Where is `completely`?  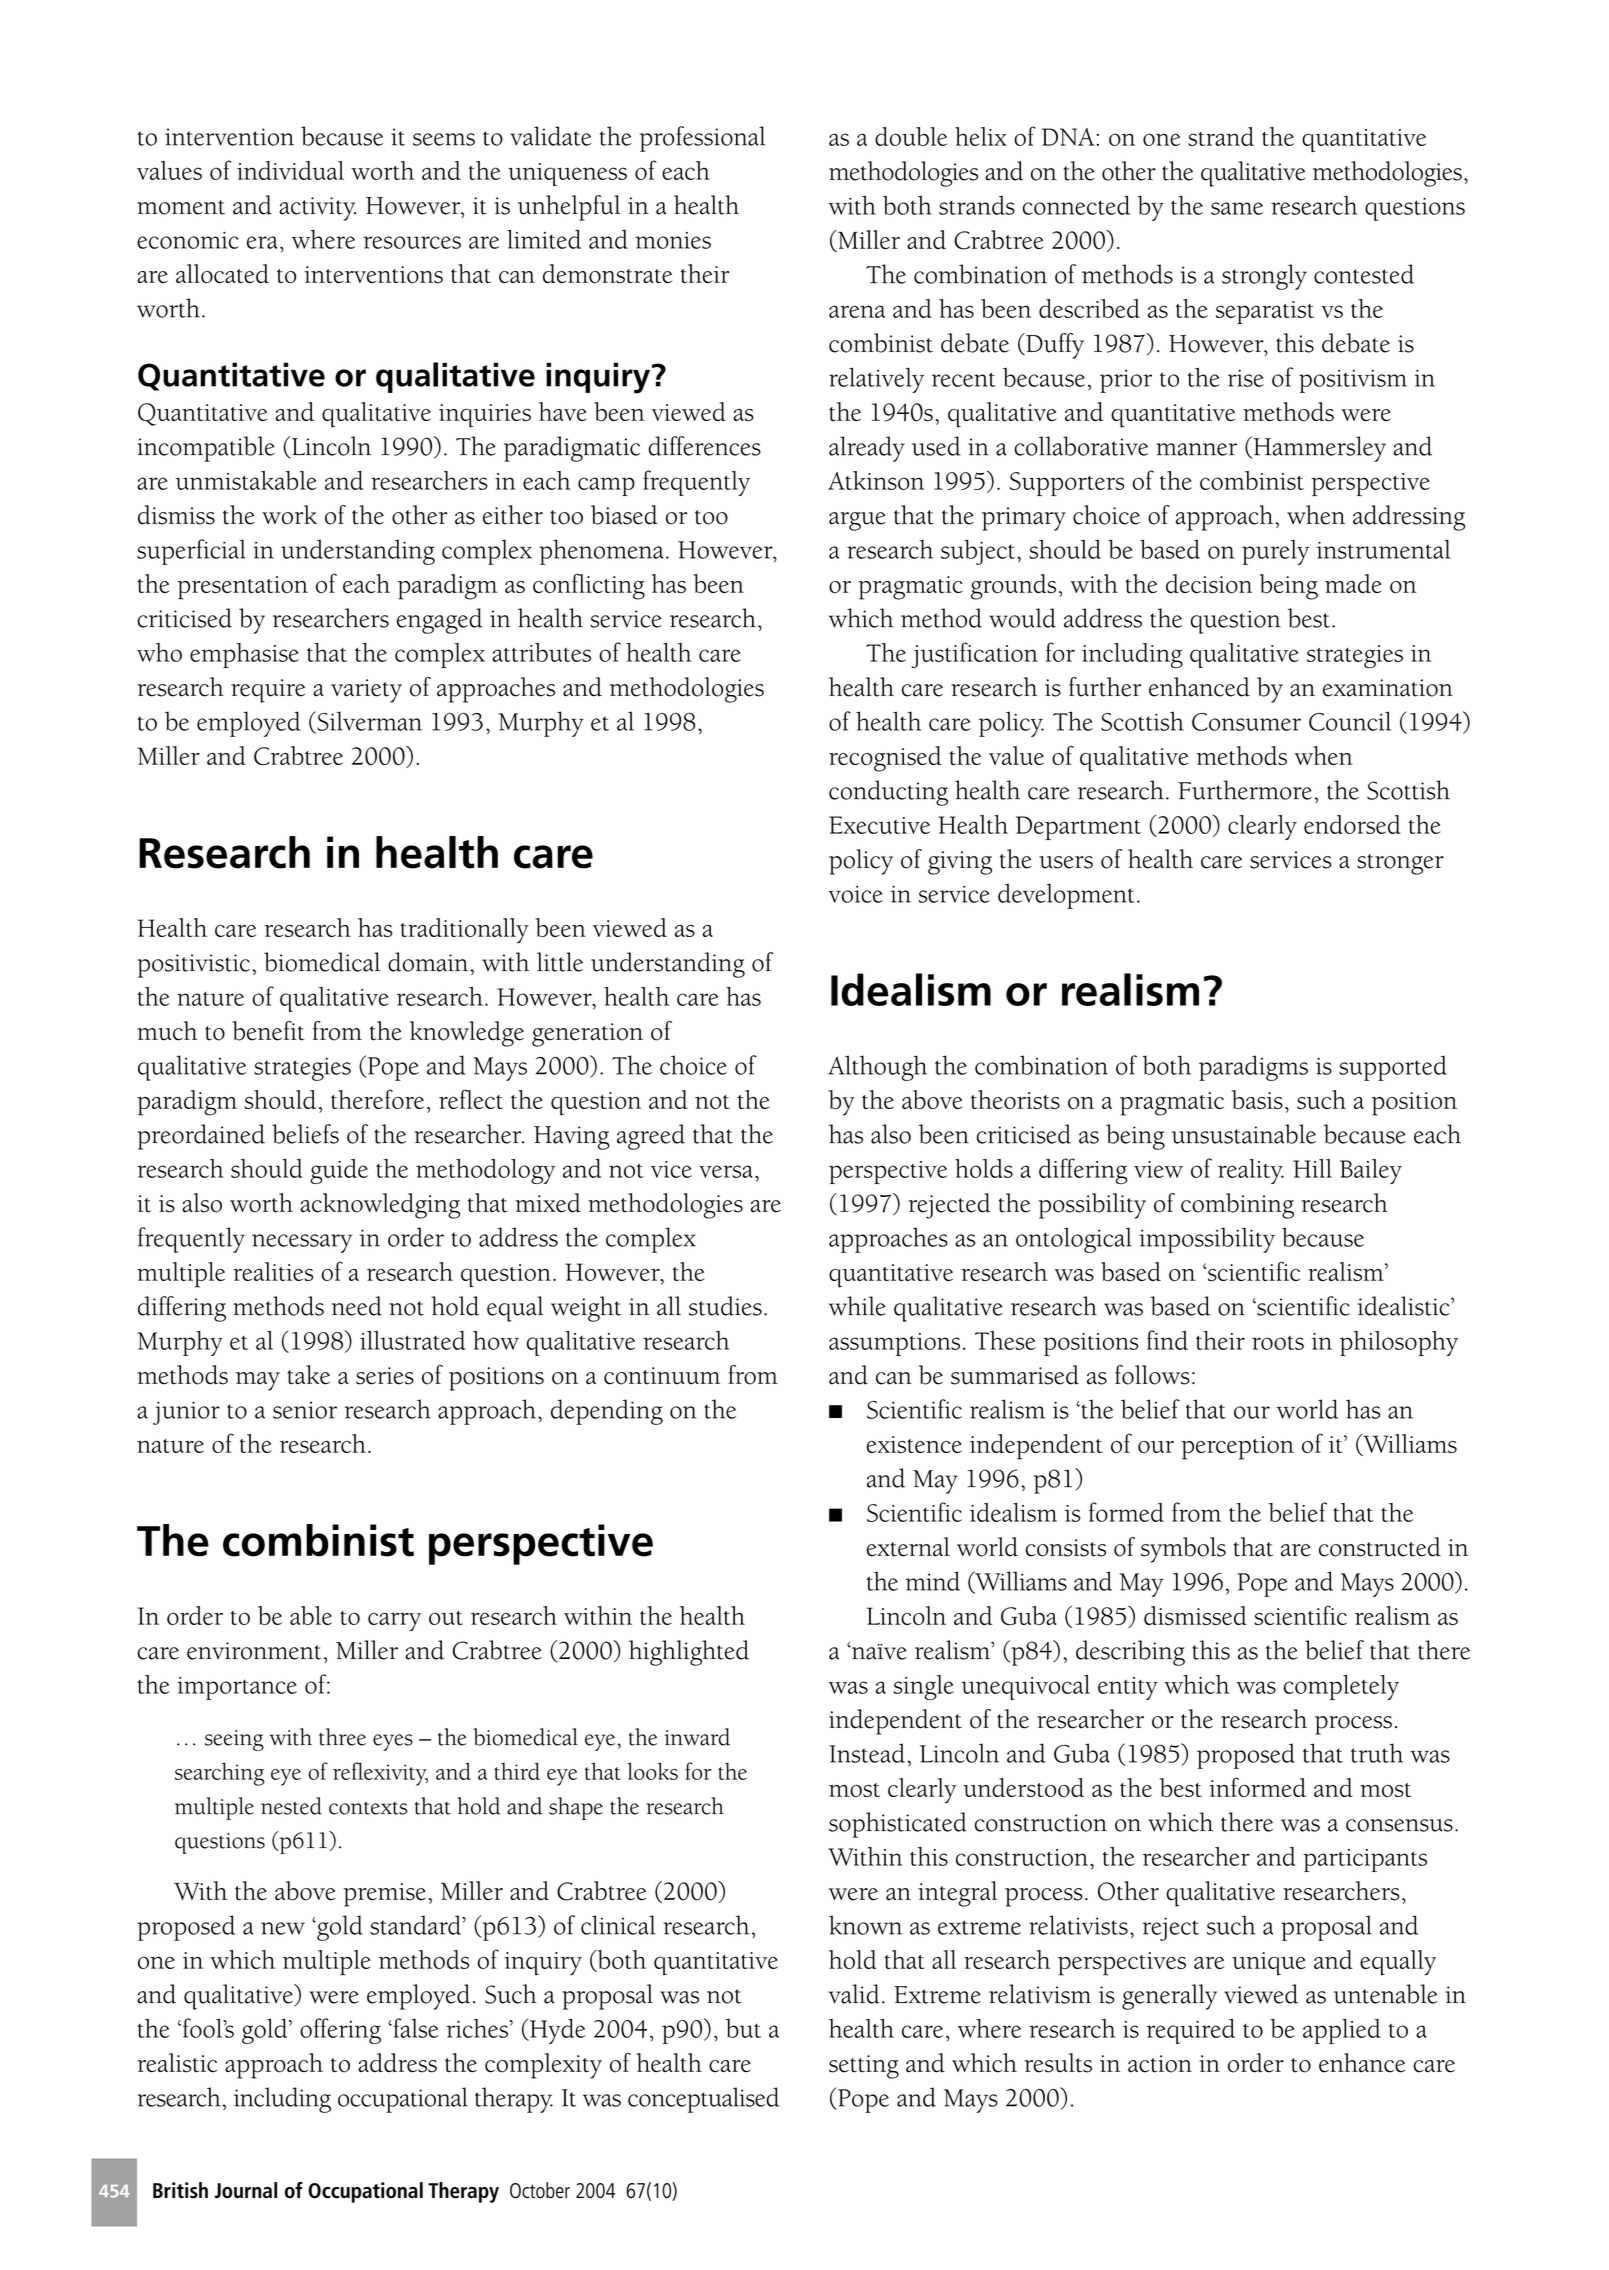
completely is located at coordinates (1341, 1687).
